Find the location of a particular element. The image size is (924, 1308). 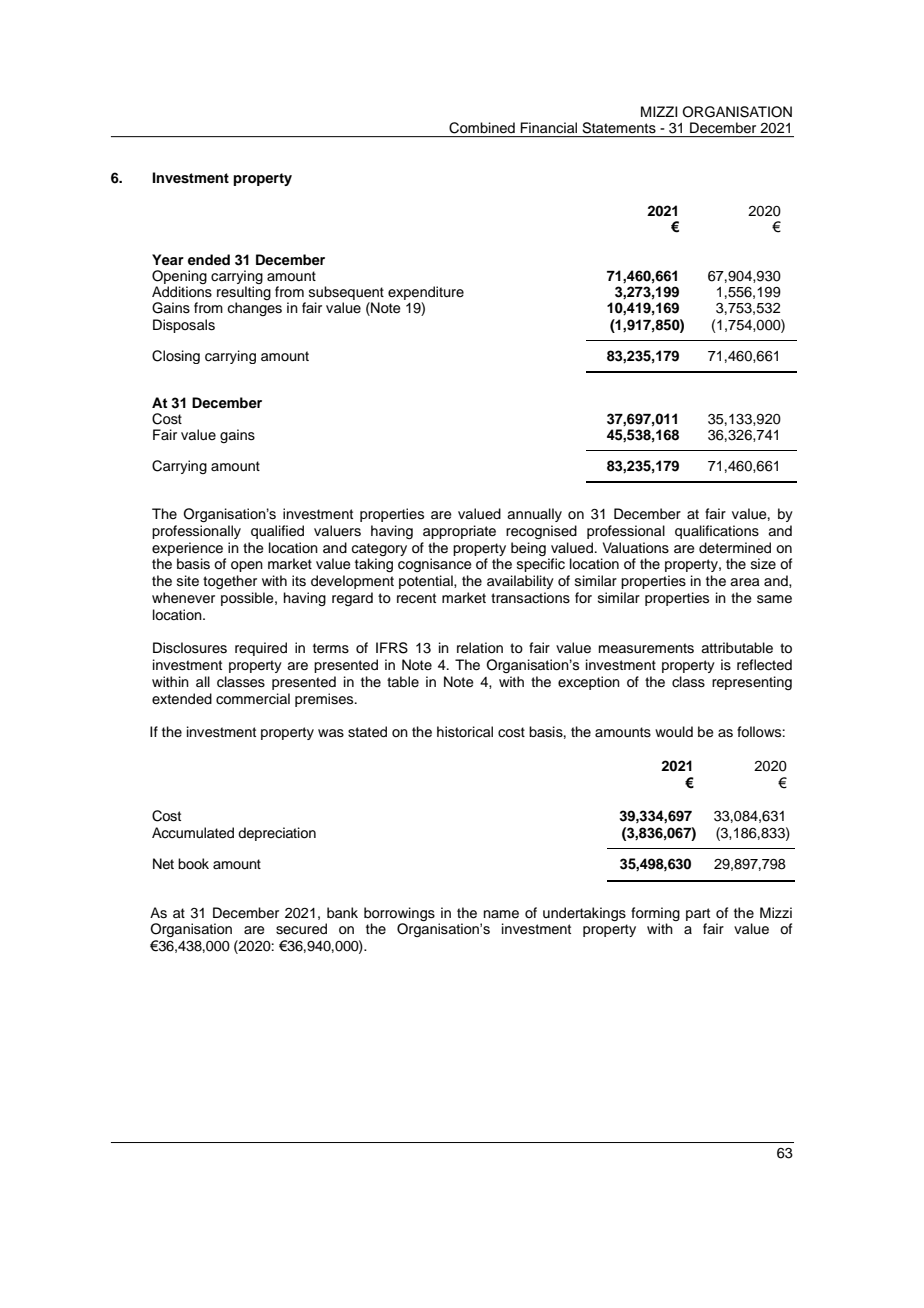

expenditure is located at coordinates (426, 294).
